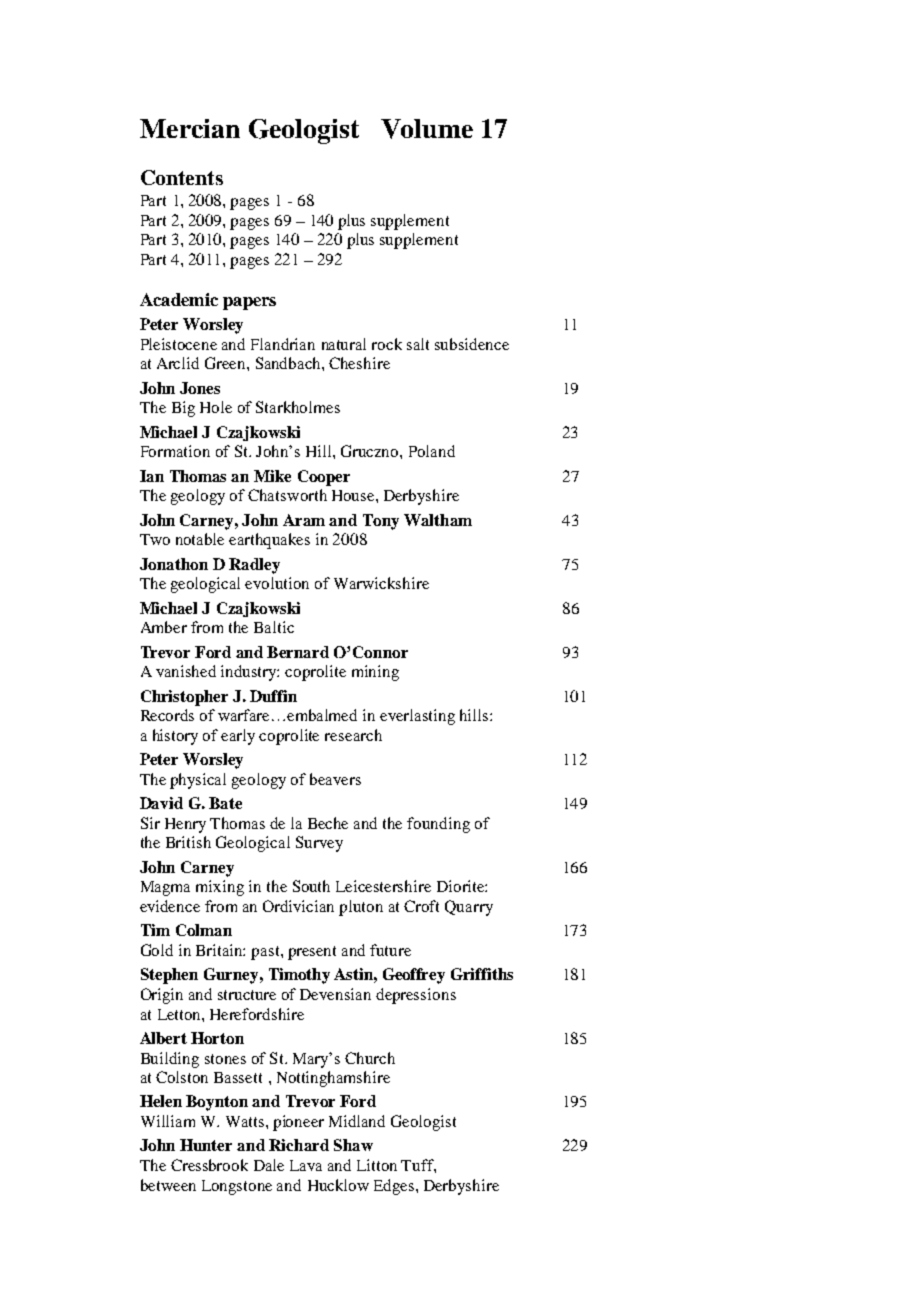  What do you see at coordinates (375, 673) in the image?
I see `mining` at bounding box center [375, 673].
